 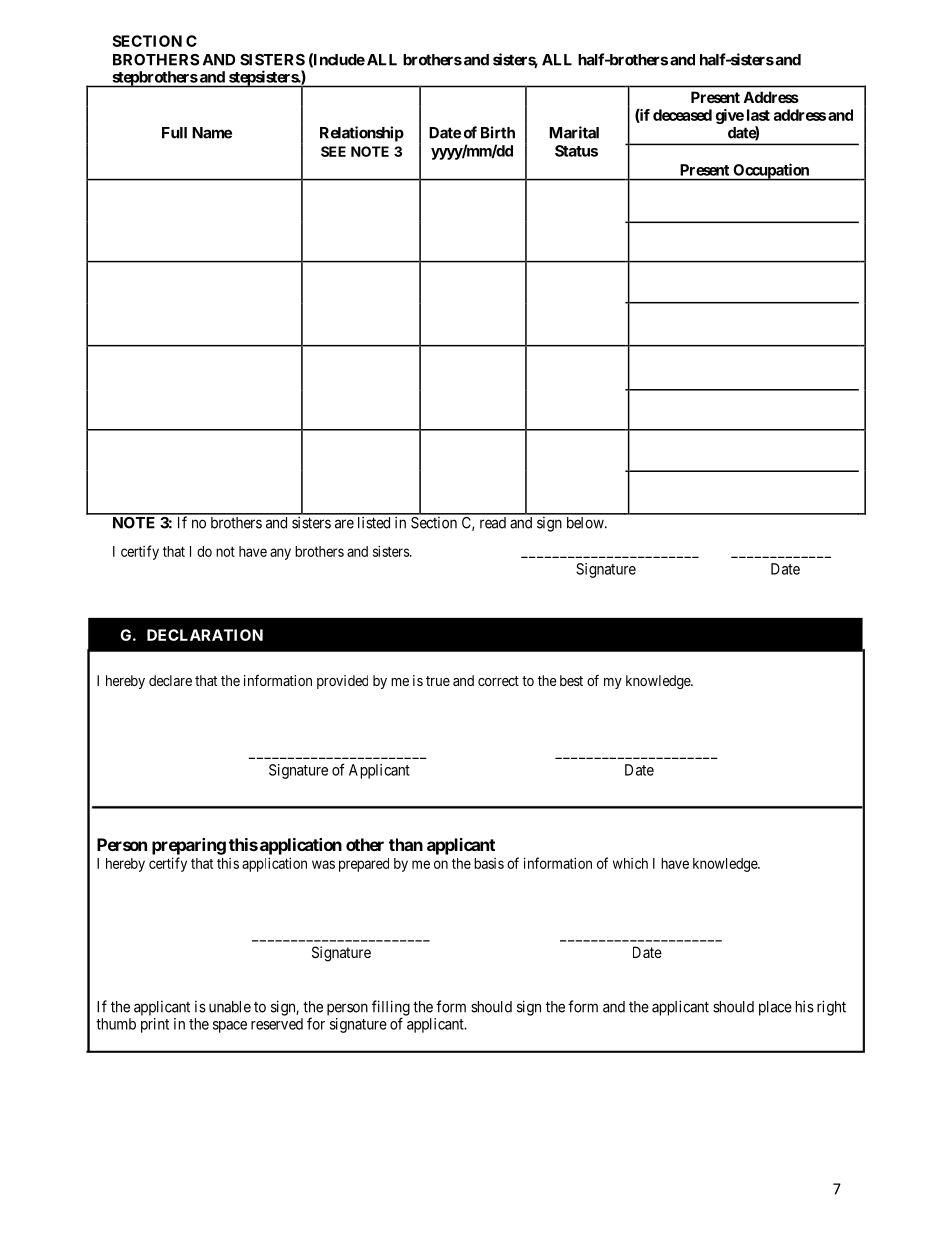 I want to click on unable, so click(x=230, y=1007).
